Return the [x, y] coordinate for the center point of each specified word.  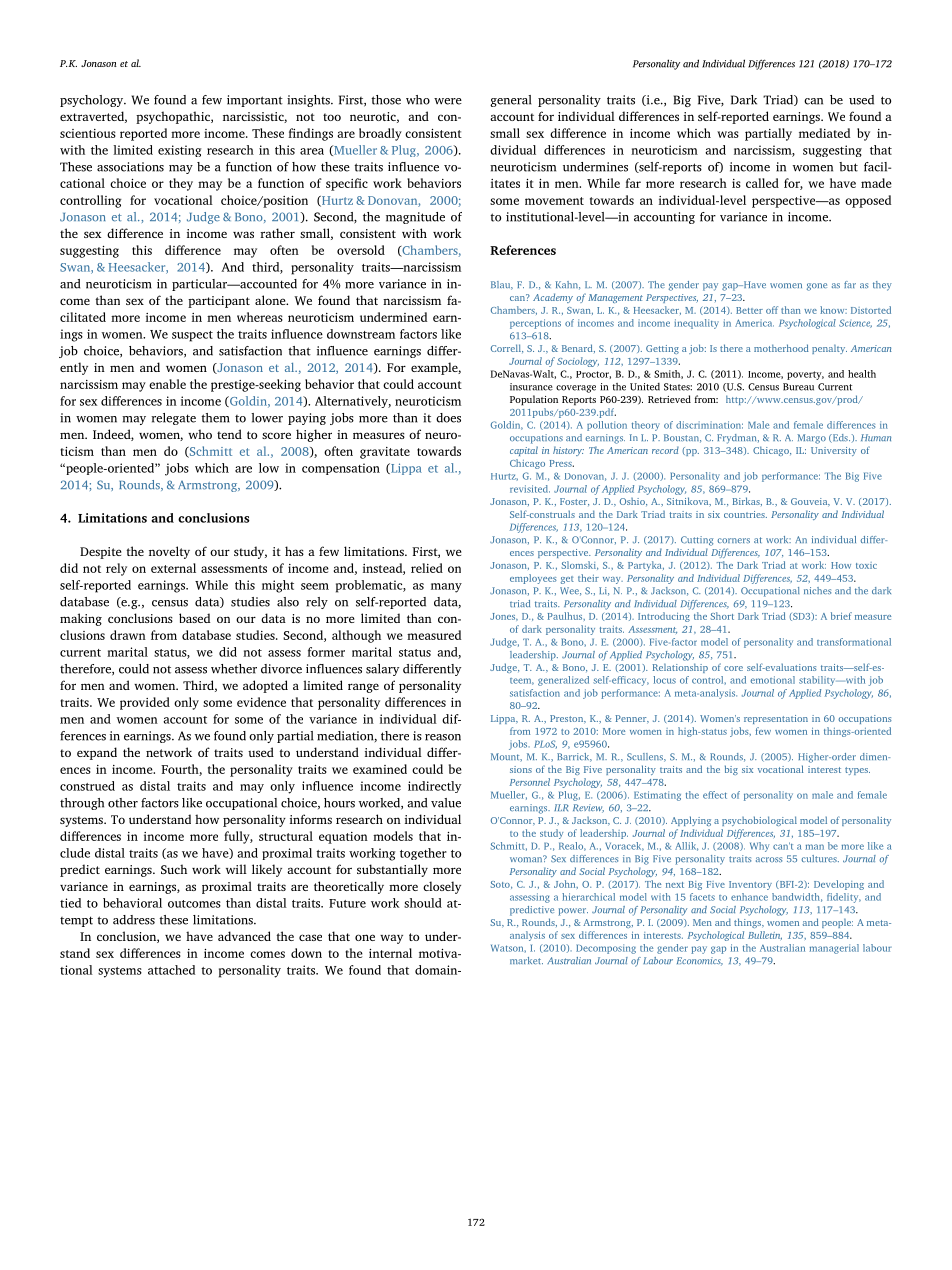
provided [145, 703]
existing [179, 151]
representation [776, 719]
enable [167, 384]
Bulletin [765, 935]
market [526, 960]
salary [382, 670]
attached [171, 970]
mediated [824, 133]
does [448, 418]
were [448, 101]
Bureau [798, 387]
